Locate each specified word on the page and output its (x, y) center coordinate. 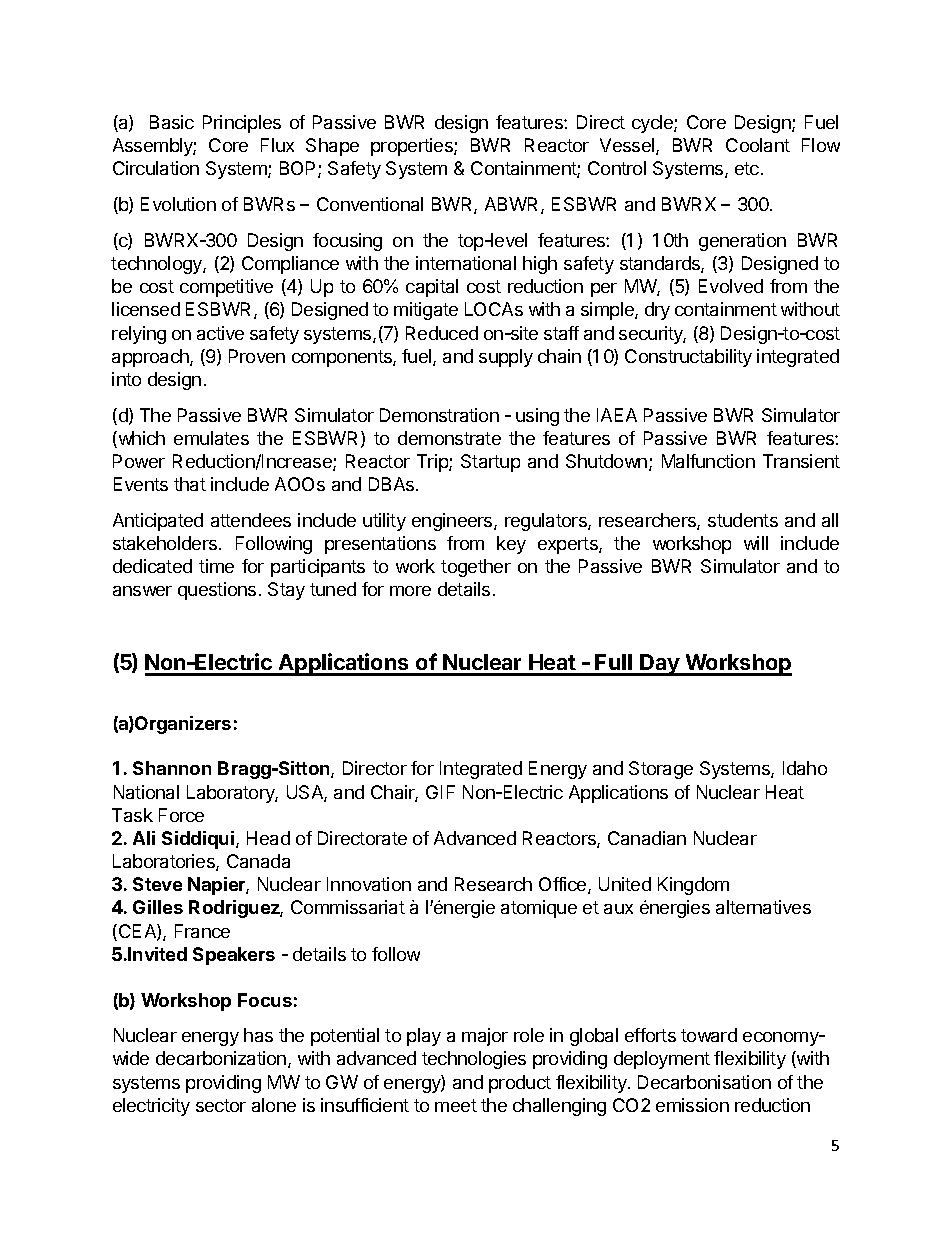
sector (221, 1105)
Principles (242, 124)
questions (217, 591)
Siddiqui (199, 840)
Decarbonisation (704, 1082)
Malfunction (708, 461)
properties (413, 147)
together (476, 568)
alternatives (763, 907)
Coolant (758, 145)
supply (506, 358)
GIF (440, 792)
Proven (257, 356)
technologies (474, 1060)
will (756, 543)
